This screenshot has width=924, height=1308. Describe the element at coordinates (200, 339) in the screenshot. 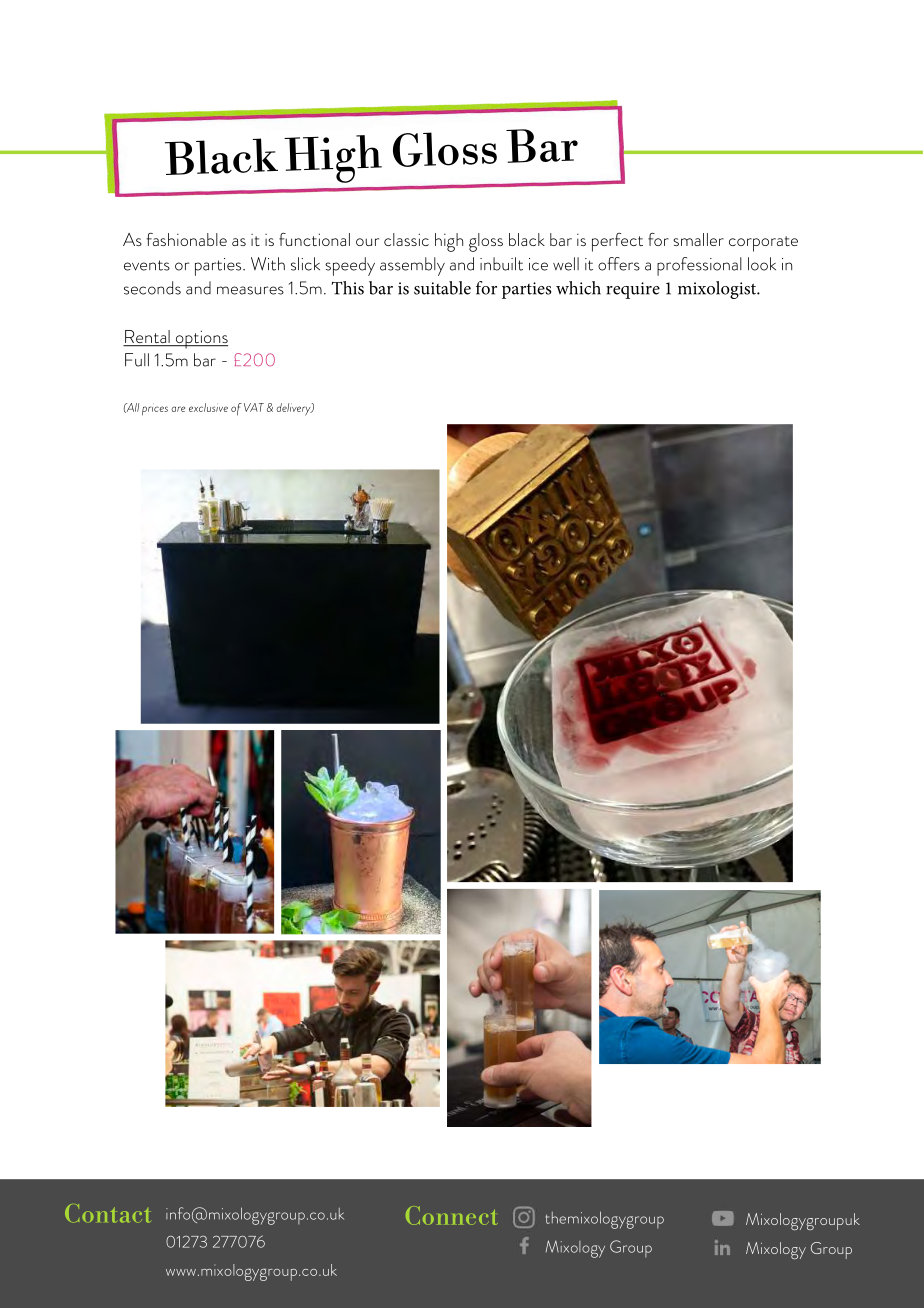

I see `options` at that location.
